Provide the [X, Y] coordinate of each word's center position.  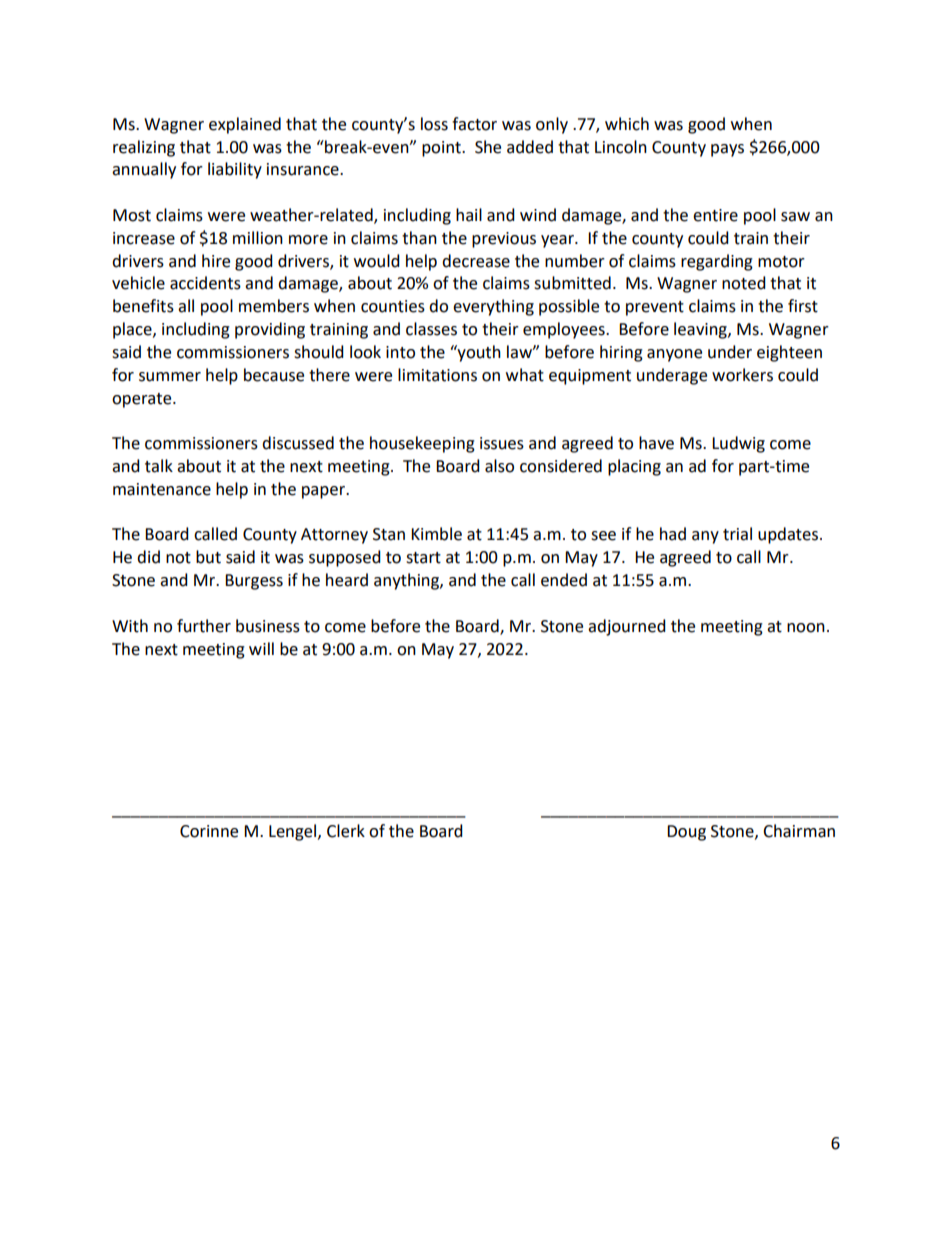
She [488, 147]
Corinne [209, 831]
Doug [686, 833]
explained [245, 125]
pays [727, 150]
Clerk [346, 831]
